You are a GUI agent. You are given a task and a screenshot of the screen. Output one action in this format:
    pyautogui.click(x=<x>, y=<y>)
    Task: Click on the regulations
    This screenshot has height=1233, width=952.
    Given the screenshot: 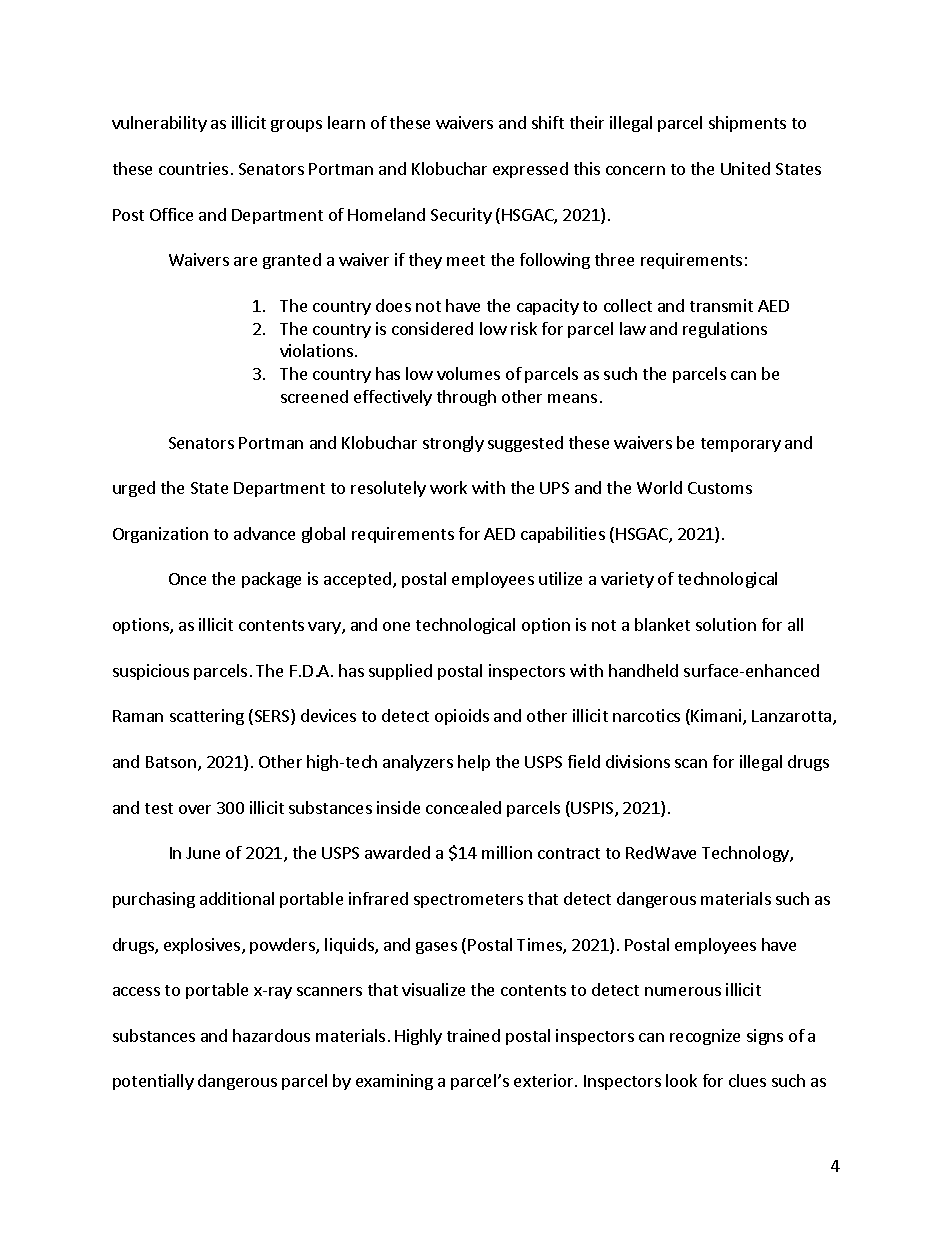 What is the action you would take?
    pyautogui.click(x=725, y=330)
